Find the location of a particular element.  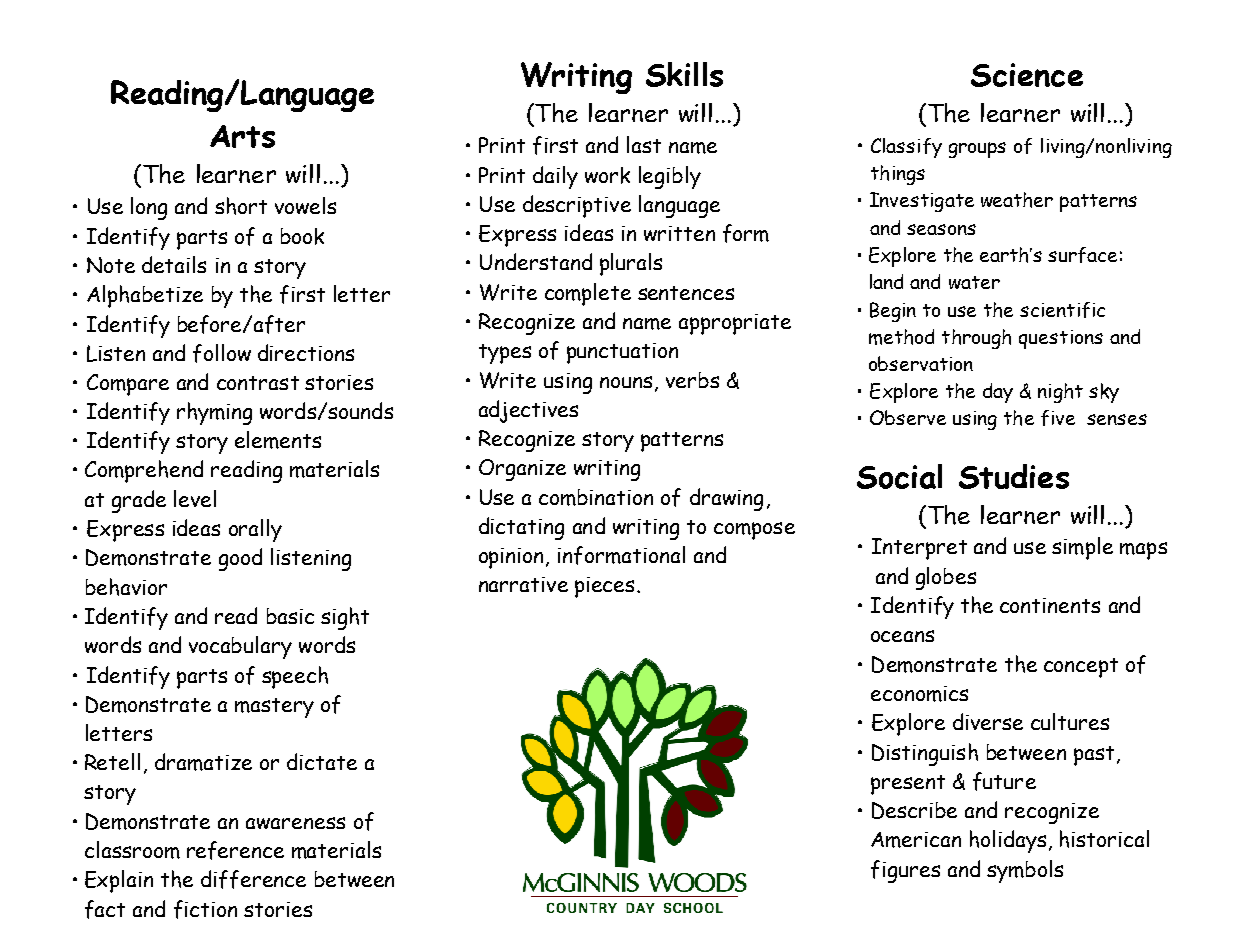

Science is located at coordinates (1027, 75).
